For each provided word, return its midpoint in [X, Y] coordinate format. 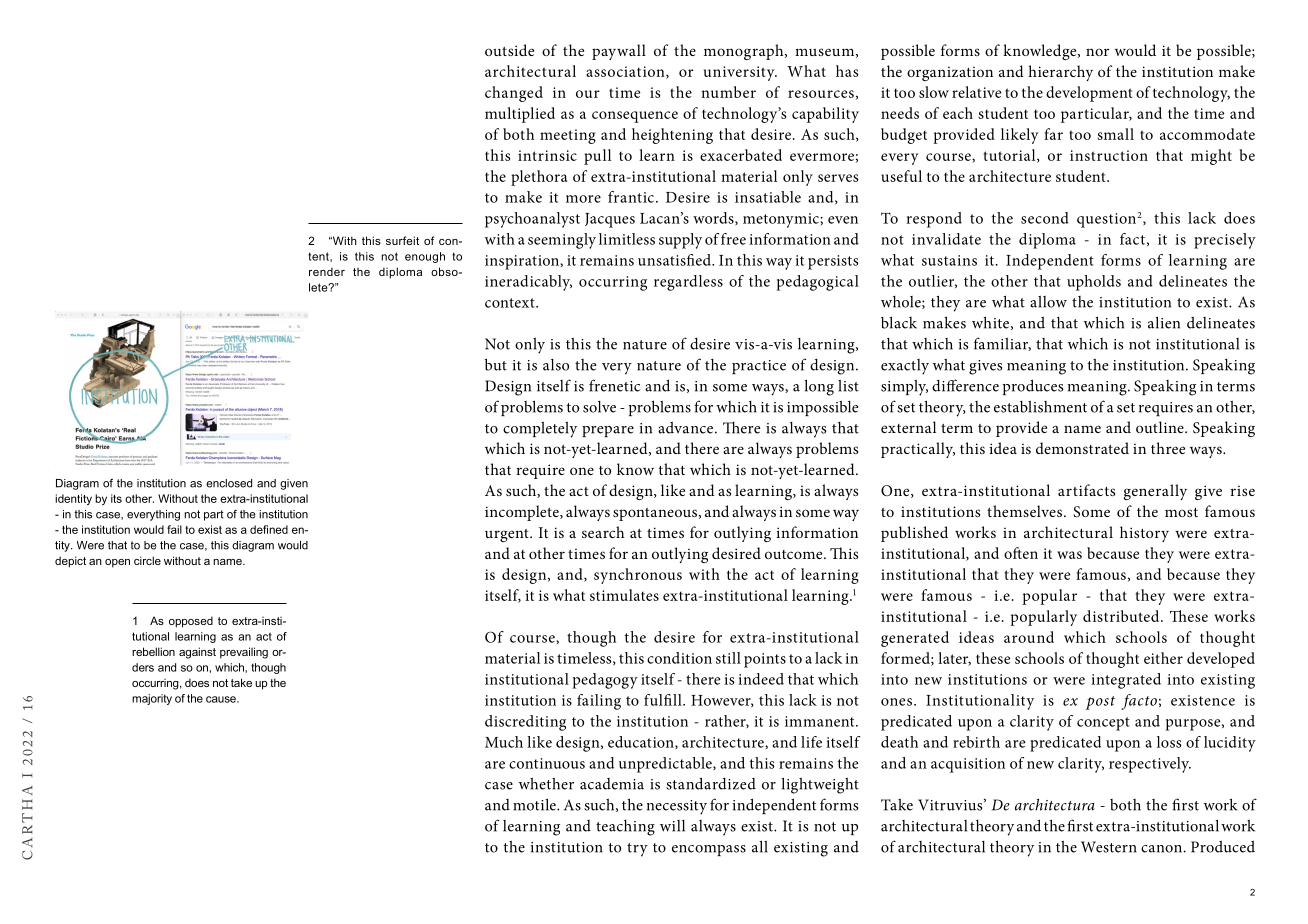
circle [147, 560]
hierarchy [1060, 73]
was [1069, 555]
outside [509, 50]
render [327, 271]
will [672, 826]
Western [1109, 847]
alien [1164, 322]
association [626, 72]
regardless [688, 283]
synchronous [638, 576]
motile [535, 804]
